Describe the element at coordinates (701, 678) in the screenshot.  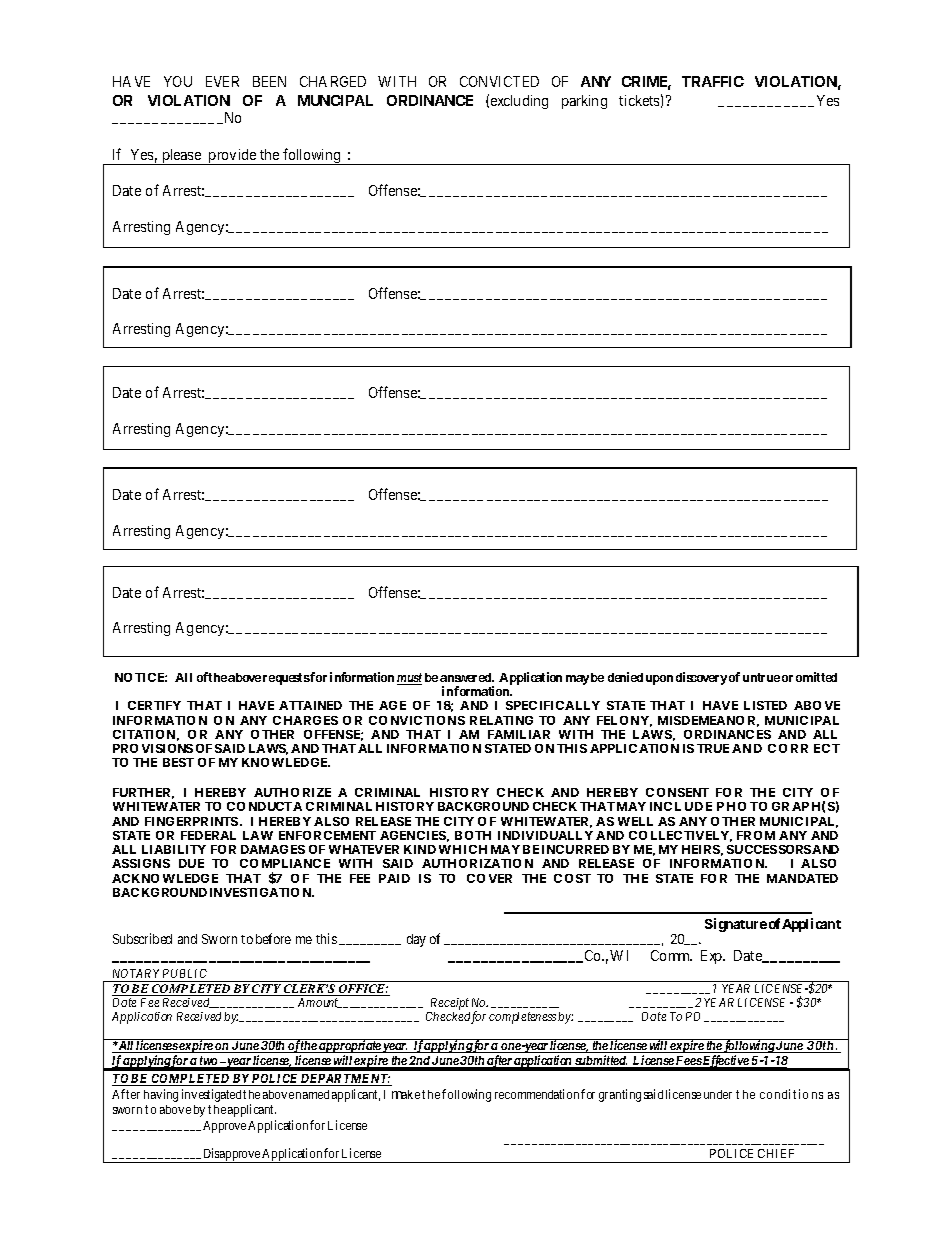
I see `discovery` at that location.
